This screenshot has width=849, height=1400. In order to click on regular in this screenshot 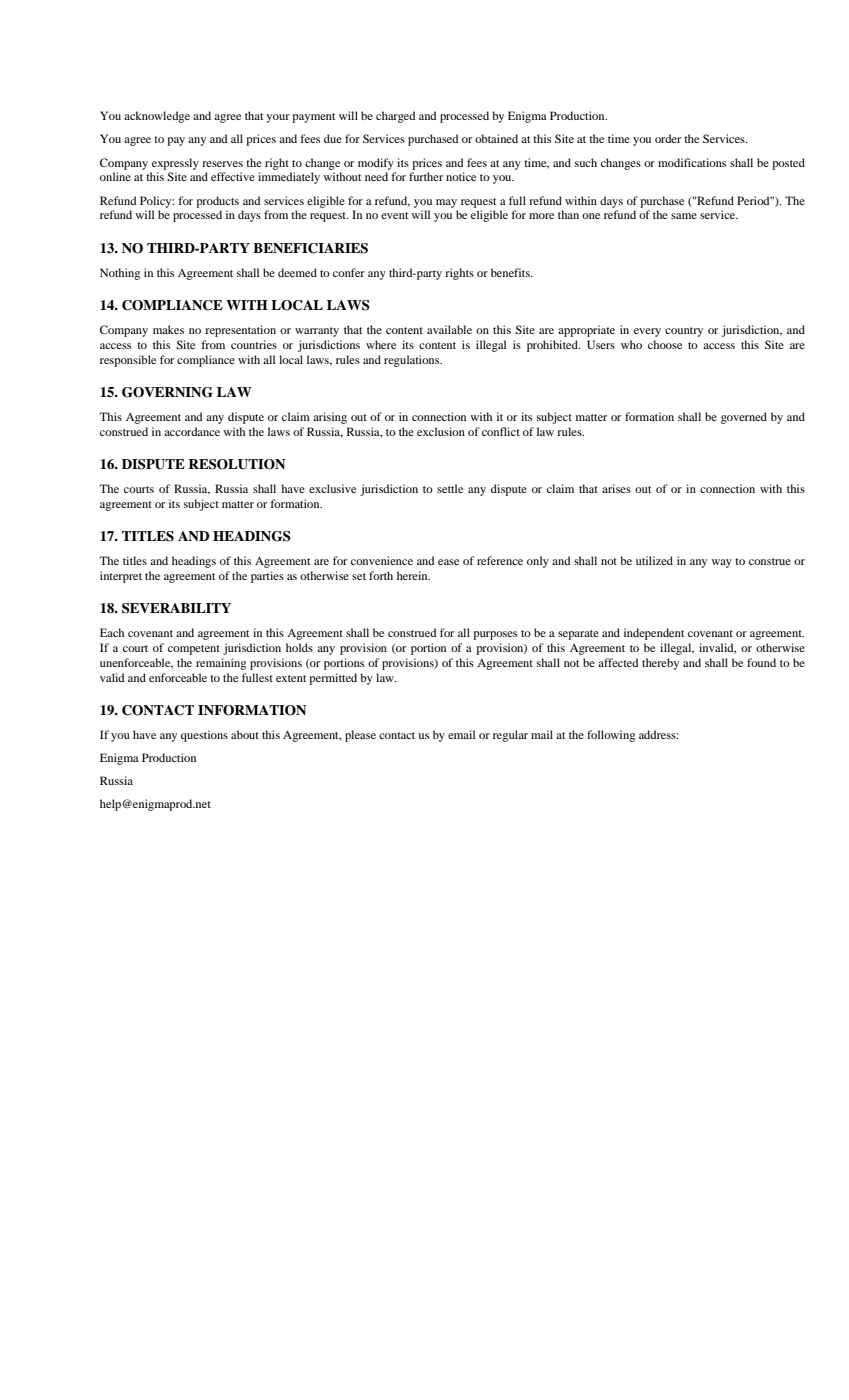, I will do `click(510, 736)`.
